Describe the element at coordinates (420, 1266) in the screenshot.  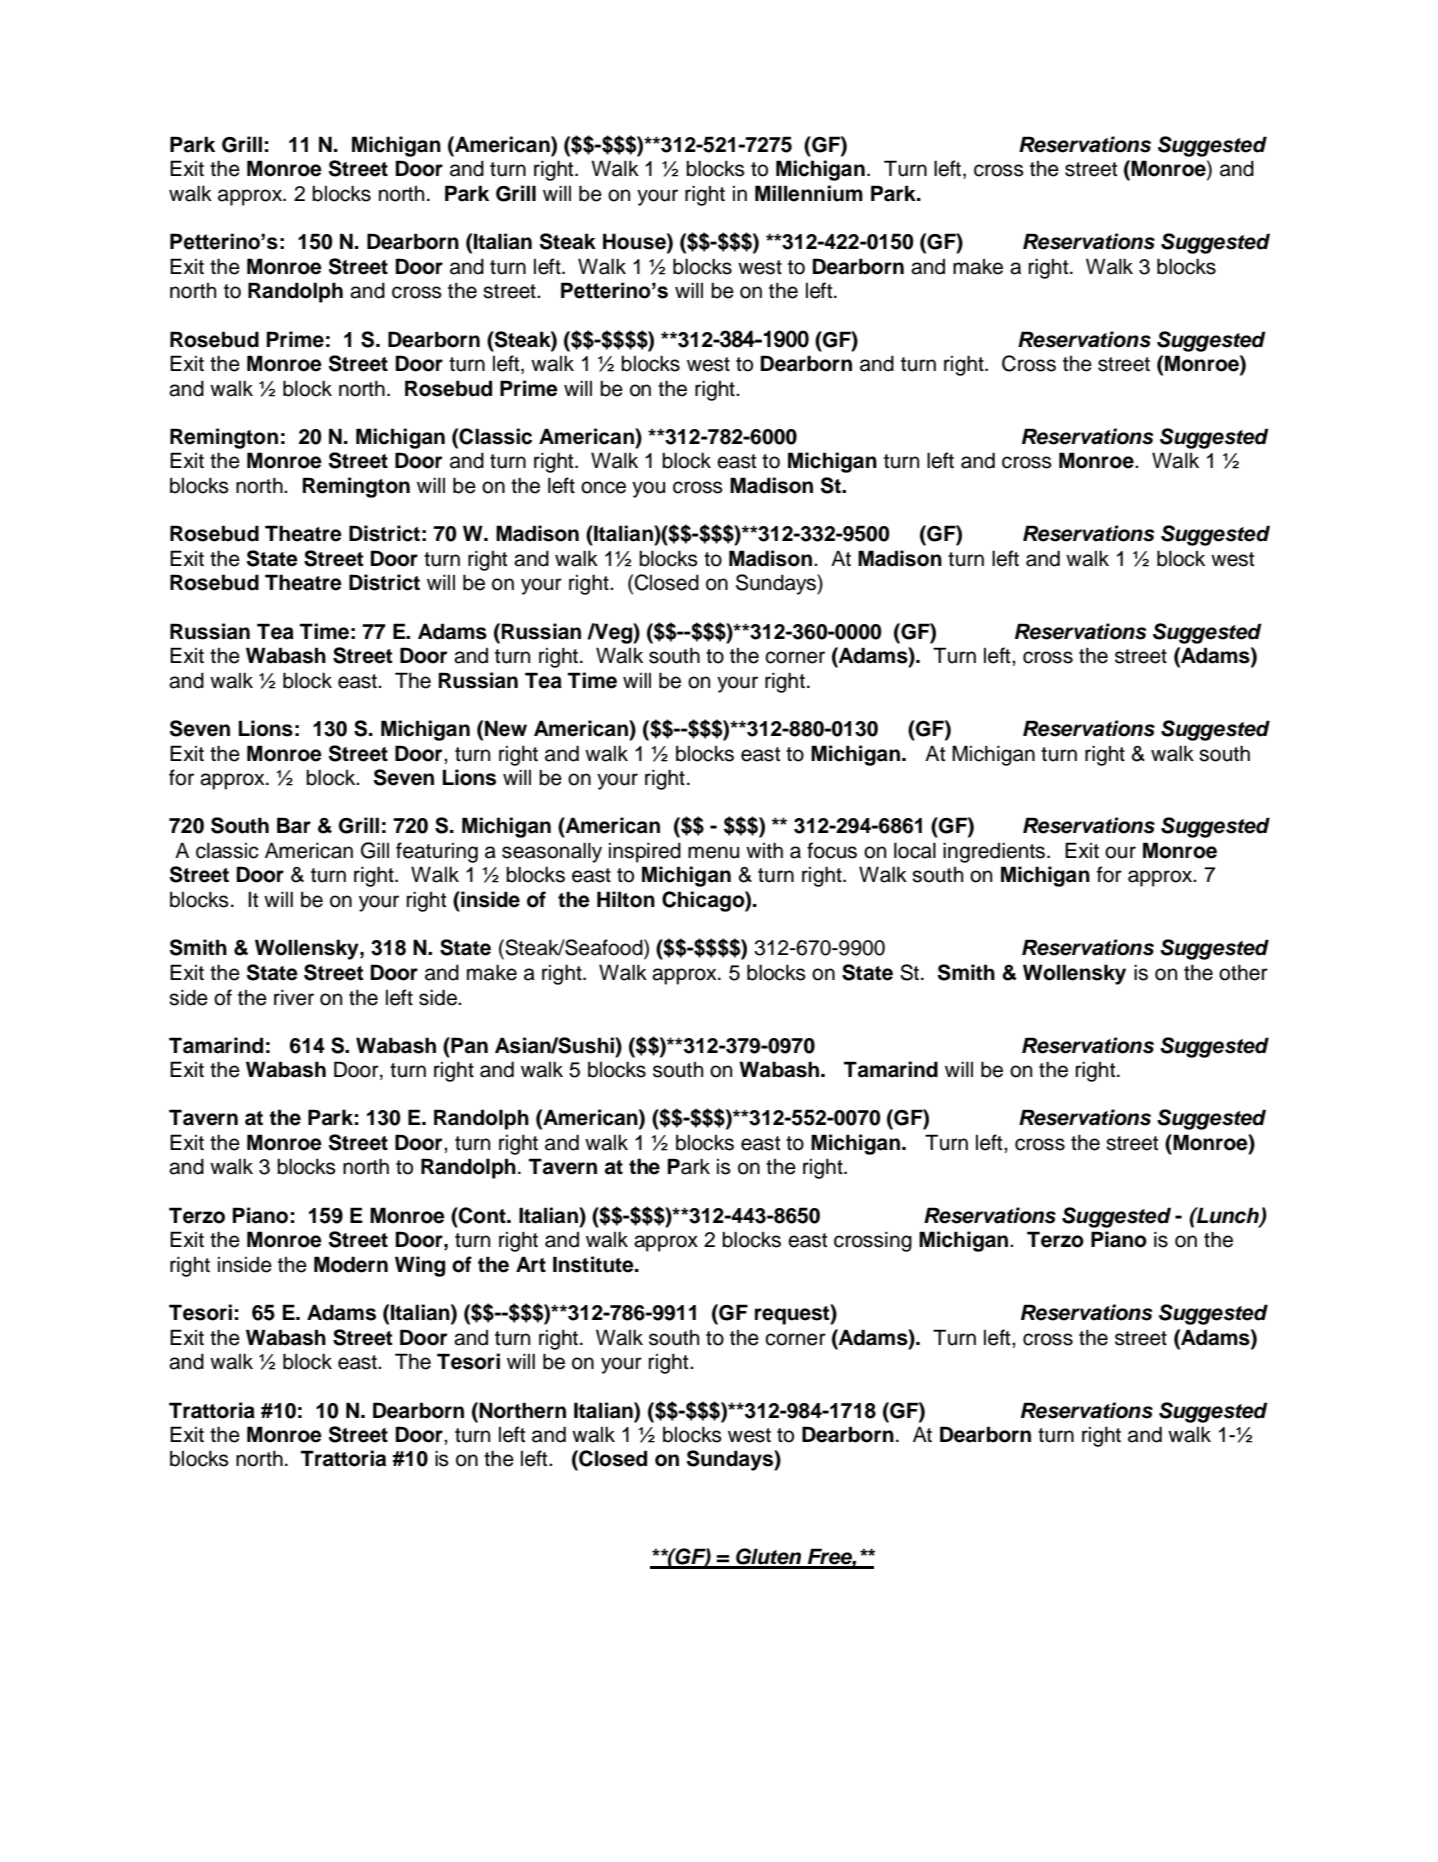
I see `Wing` at that location.
